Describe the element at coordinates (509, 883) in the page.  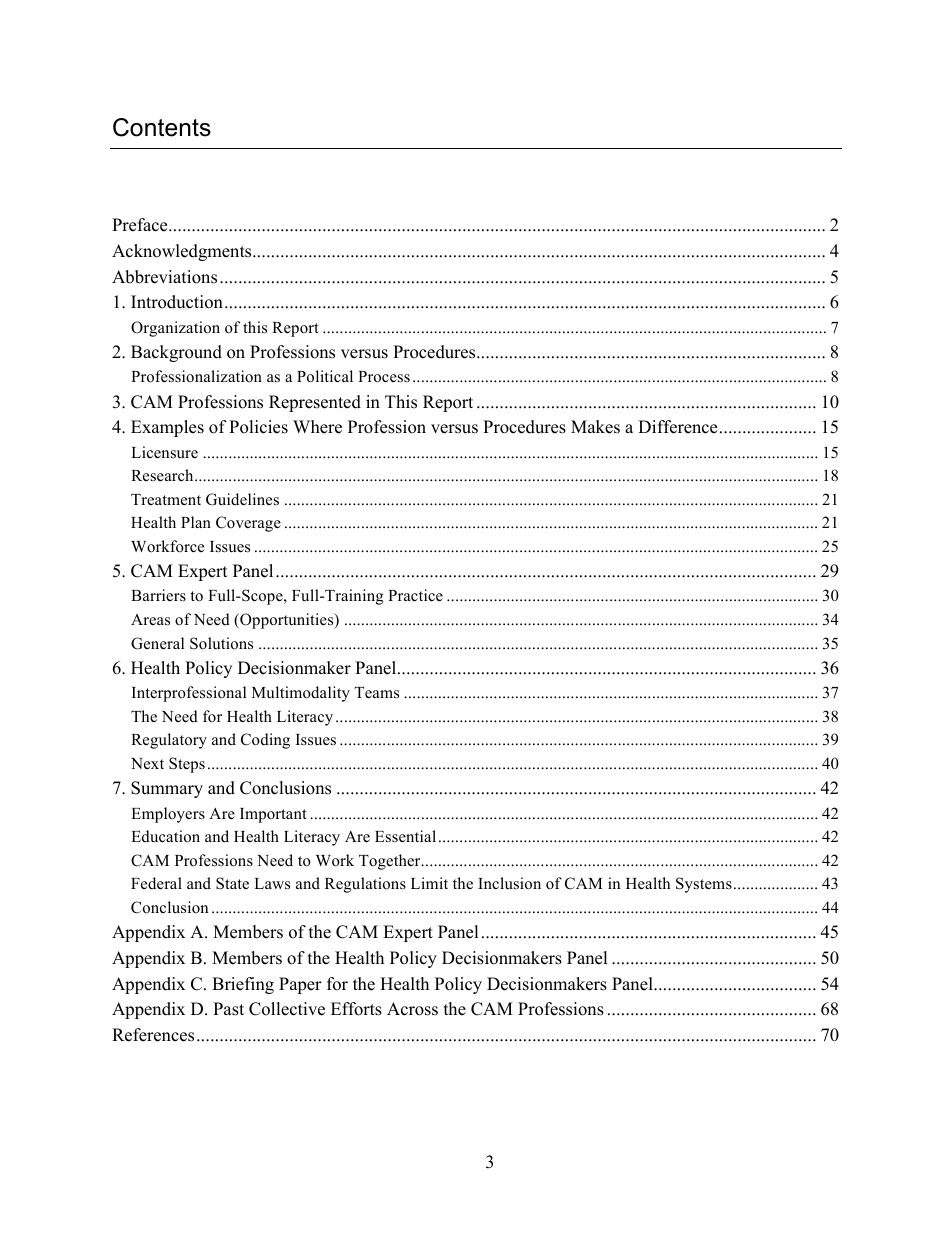
I see `Inclusion` at that location.
